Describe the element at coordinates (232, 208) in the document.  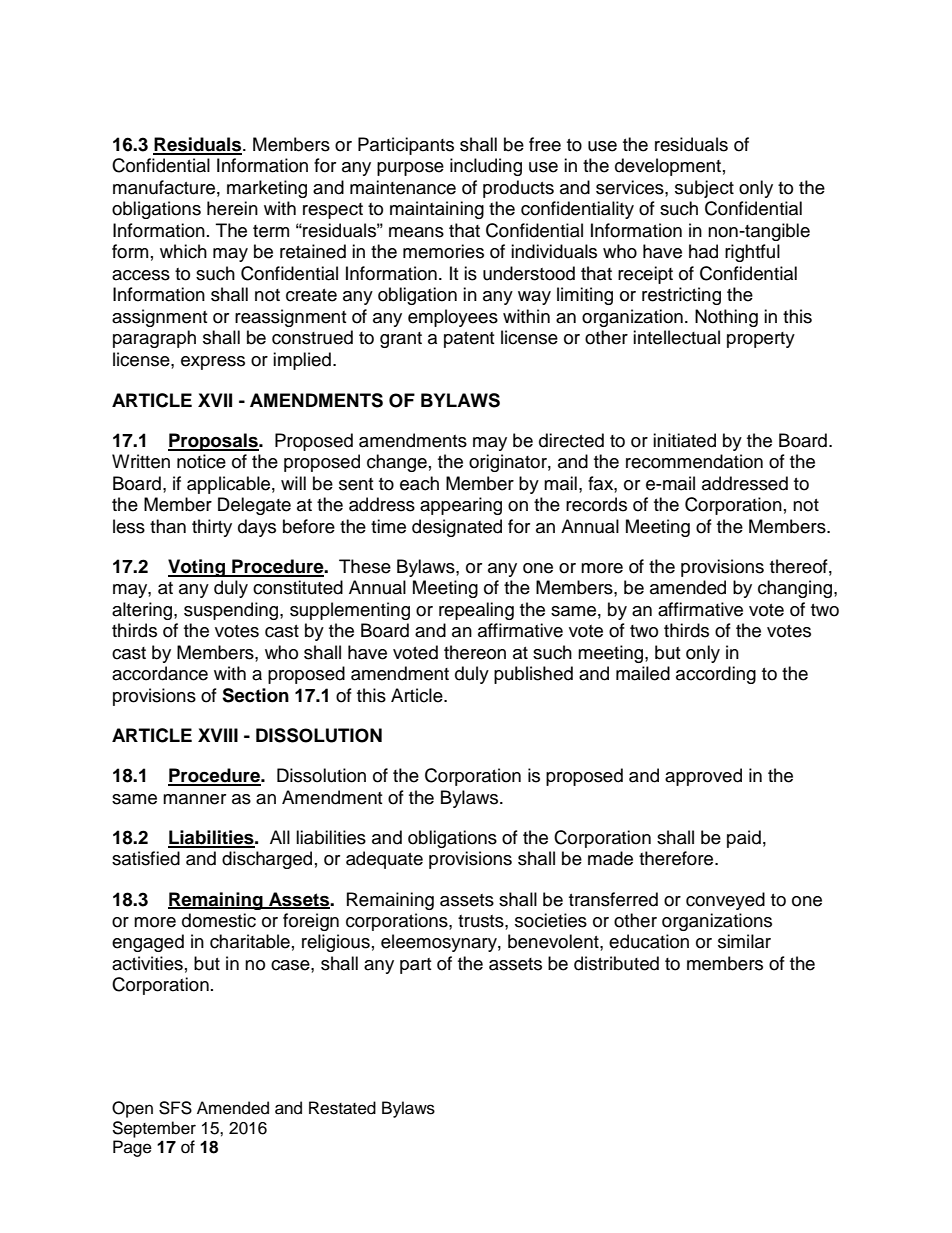
I see `herein` at that location.
